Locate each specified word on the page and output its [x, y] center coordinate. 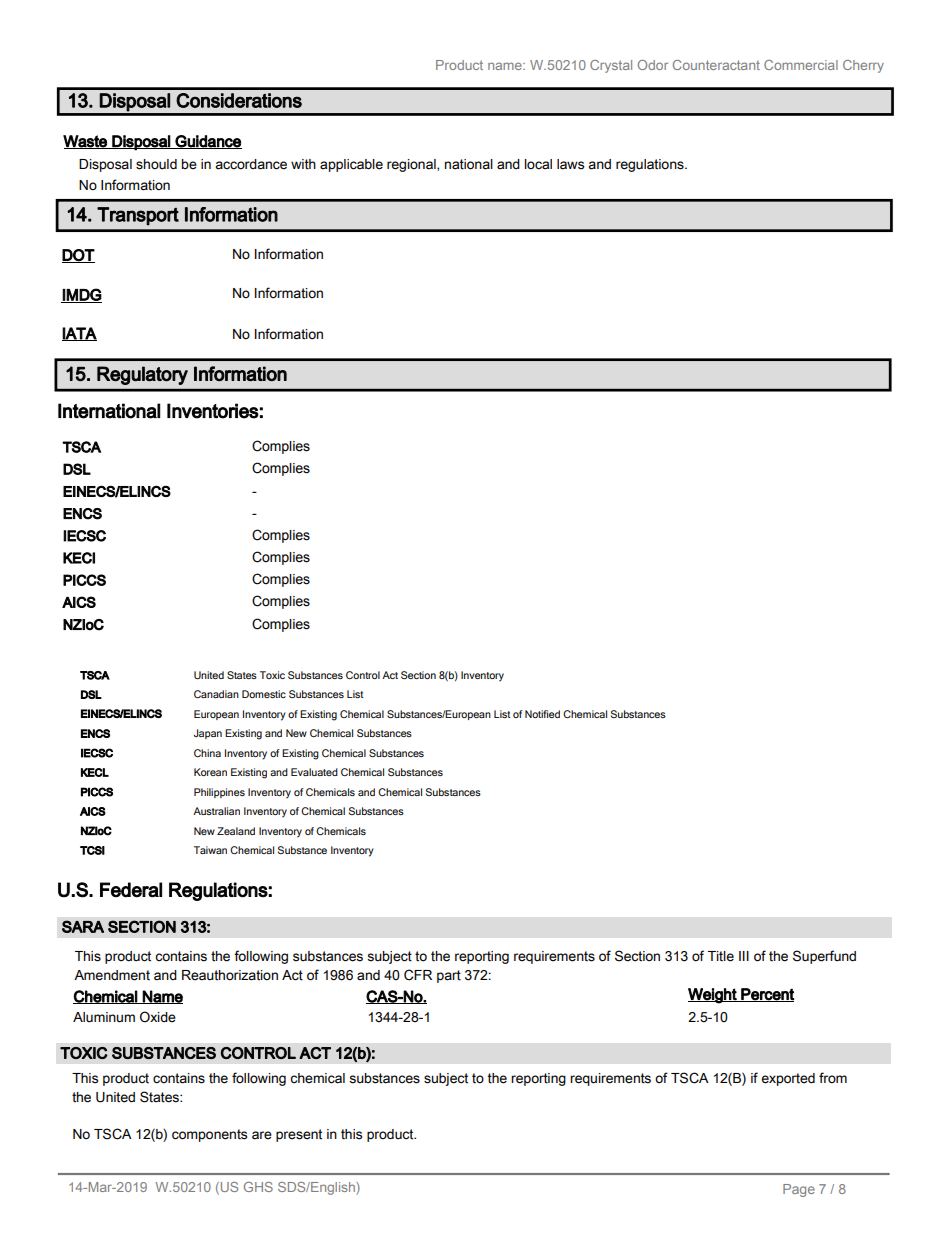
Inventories [213, 411]
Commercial [801, 65]
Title [721, 956]
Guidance [208, 142]
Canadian [216, 694]
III [744, 956]
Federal [131, 890]
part [449, 976]
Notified [542, 714]
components [209, 1135]
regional [412, 165]
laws [570, 164]
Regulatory [142, 375]
